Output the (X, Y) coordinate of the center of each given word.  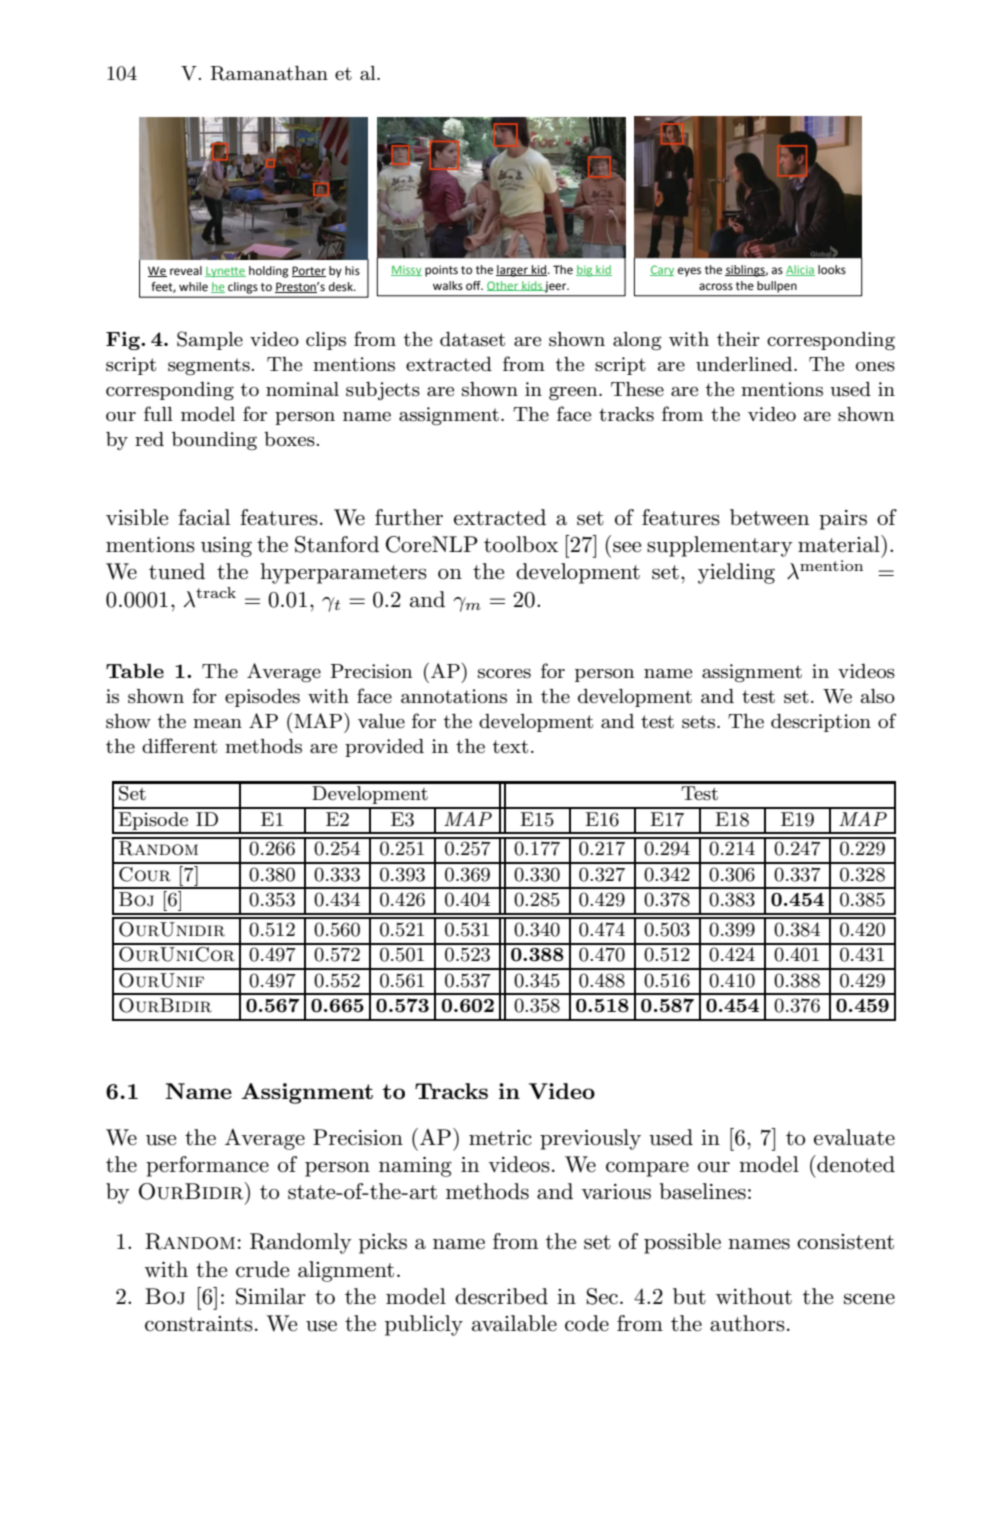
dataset (472, 339)
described (501, 1296)
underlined (745, 364)
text (510, 746)
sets (700, 722)
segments (210, 367)
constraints (199, 1324)
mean (217, 723)
